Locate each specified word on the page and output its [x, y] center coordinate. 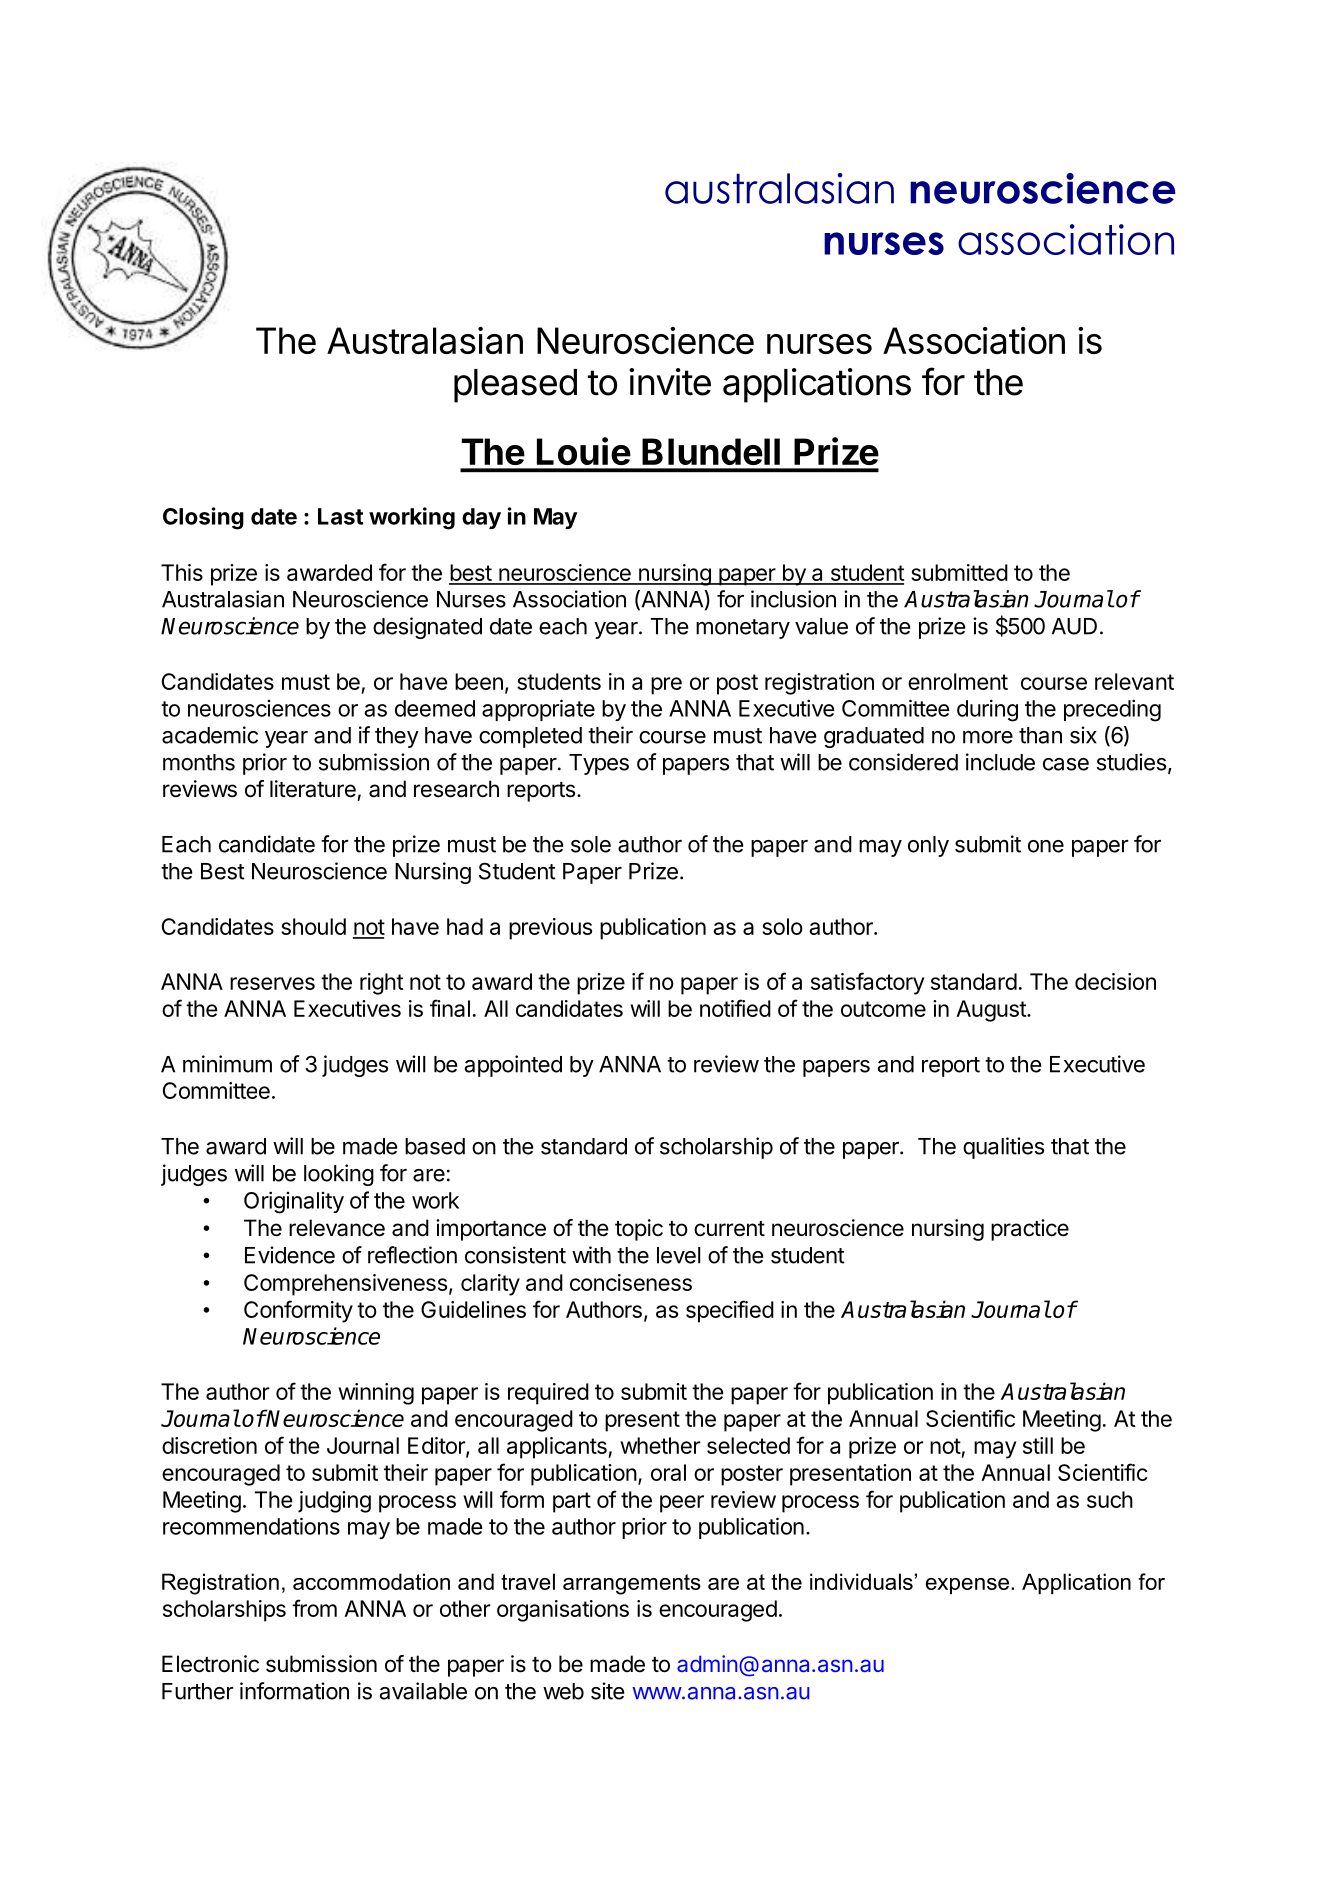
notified [735, 1008]
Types [599, 764]
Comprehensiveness [345, 1285]
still [1038, 1445]
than [1040, 735]
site [607, 1691]
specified [730, 1311]
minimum [227, 1064]
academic [210, 735]
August [992, 1011]
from [314, 1608]
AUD [1074, 626]
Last [340, 516]
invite [670, 382]
